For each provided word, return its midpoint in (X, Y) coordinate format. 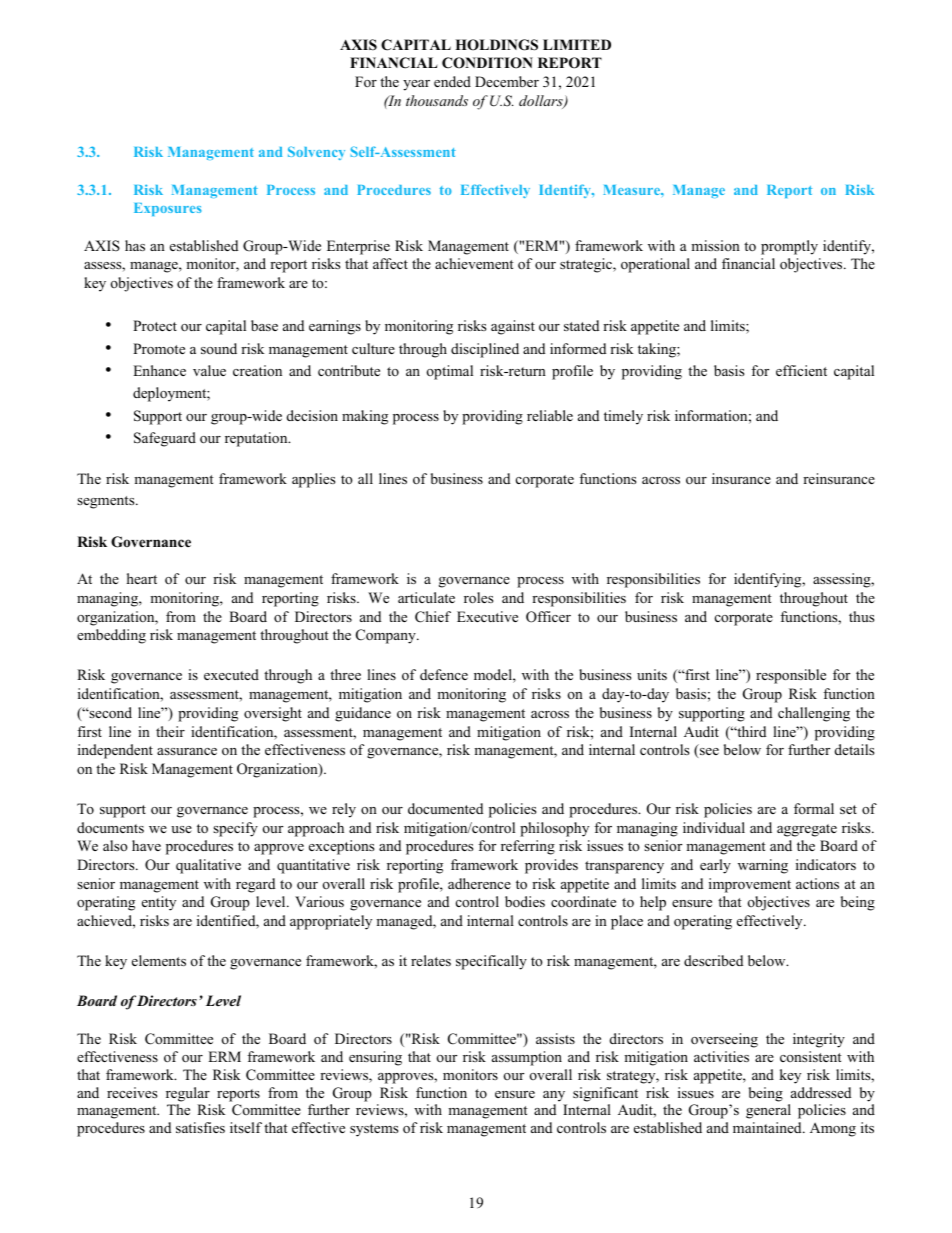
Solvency (316, 153)
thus (861, 616)
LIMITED (577, 44)
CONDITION (487, 63)
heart (142, 578)
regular (188, 1094)
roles (478, 598)
